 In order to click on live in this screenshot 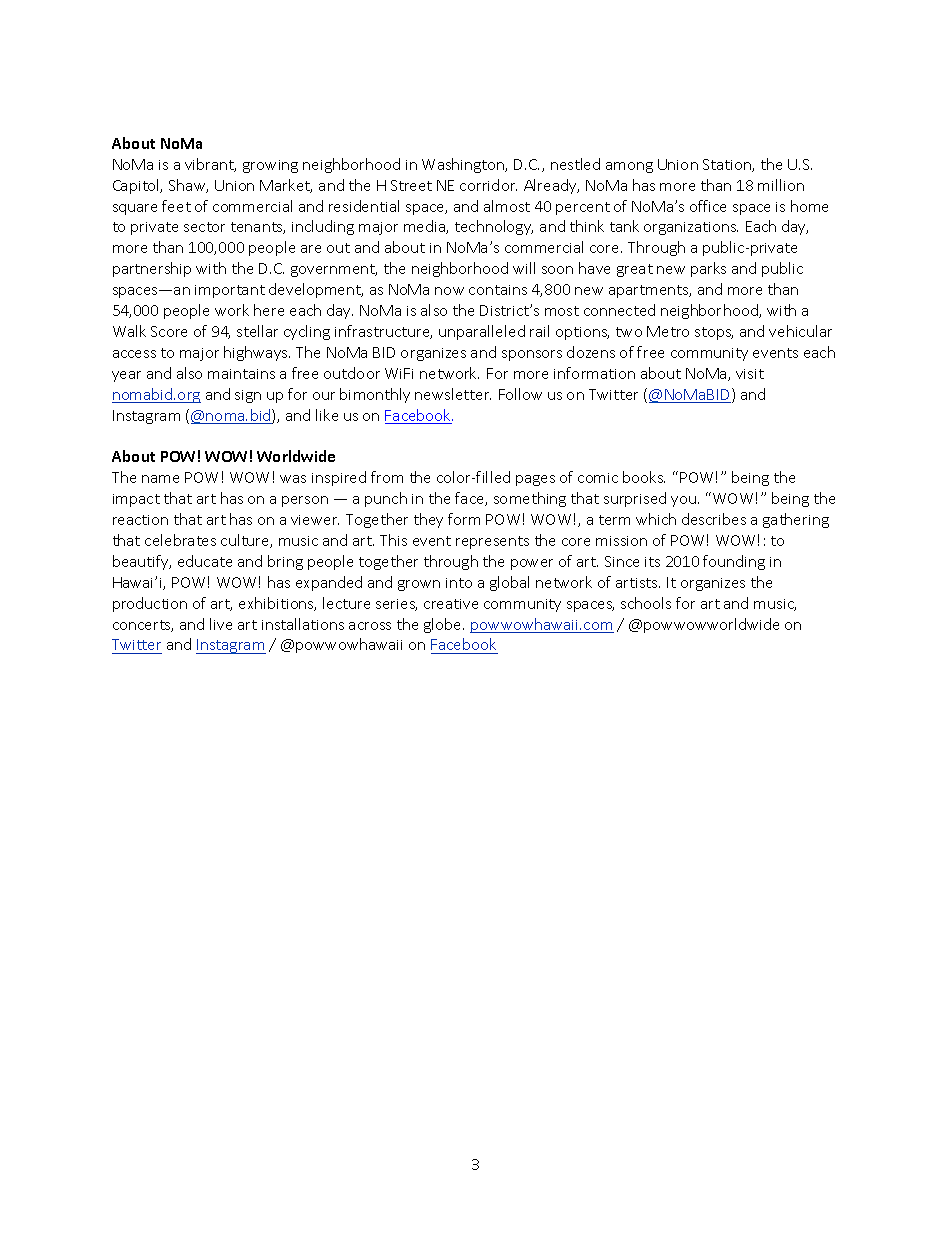, I will do `click(221, 624)`.
